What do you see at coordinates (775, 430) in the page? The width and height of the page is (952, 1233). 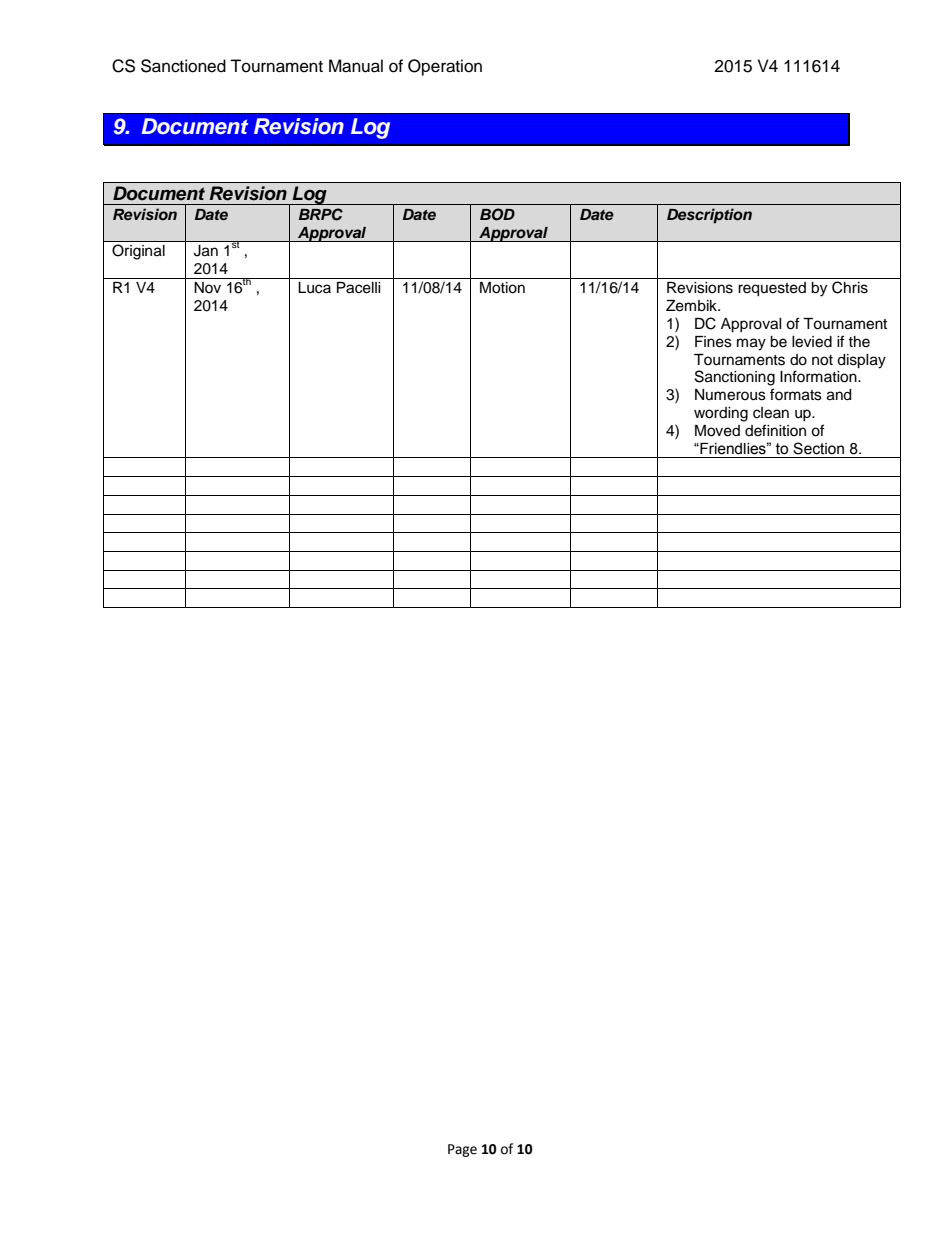 I see `definition` at bounding box center [775, 430].
